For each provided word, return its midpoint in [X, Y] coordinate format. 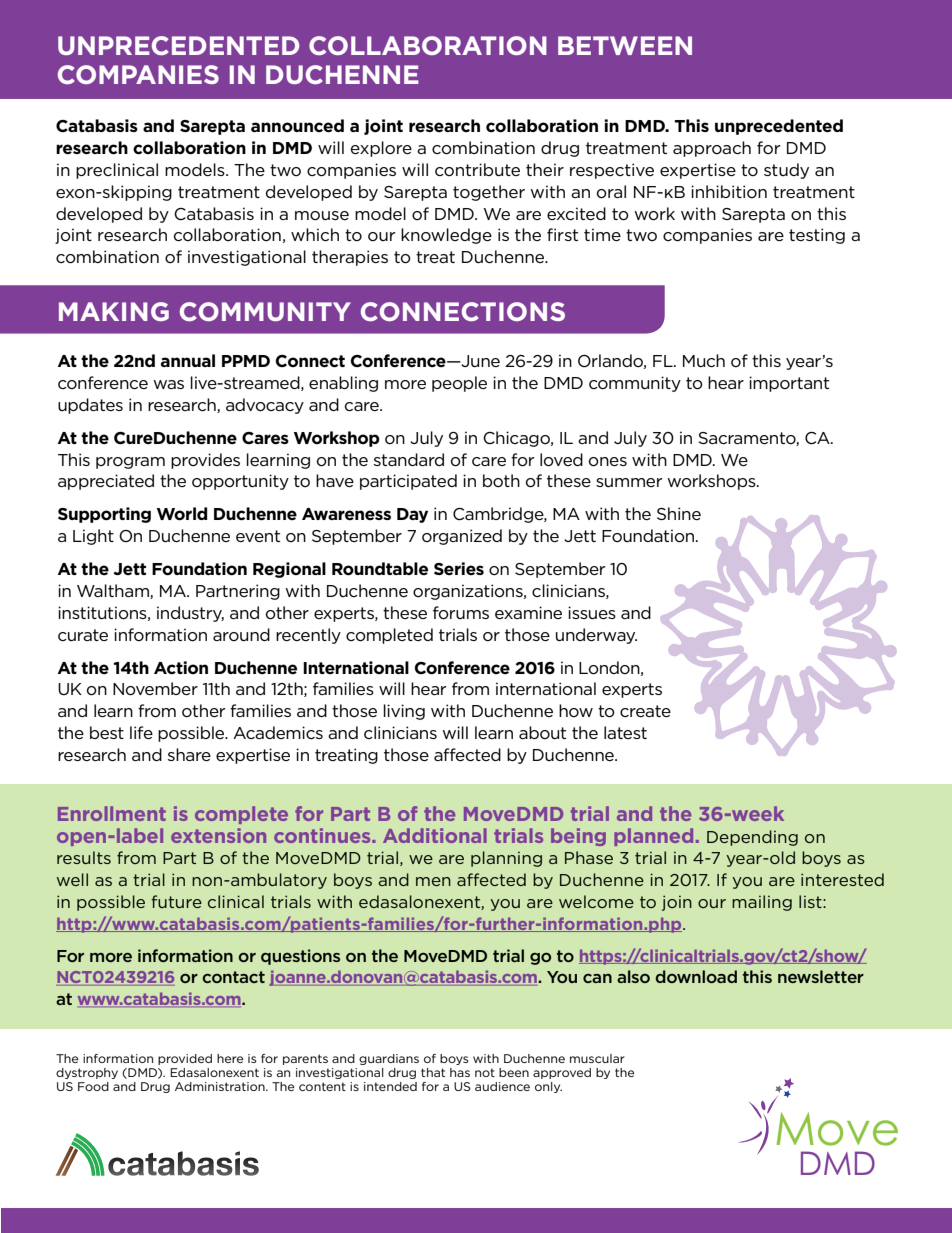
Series [459, 568]
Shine [679, 513]
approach [712, 149]
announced [297, 126]
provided [185, 1059]
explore [381, 149]
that [433, 1072]
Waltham [114, 591]
